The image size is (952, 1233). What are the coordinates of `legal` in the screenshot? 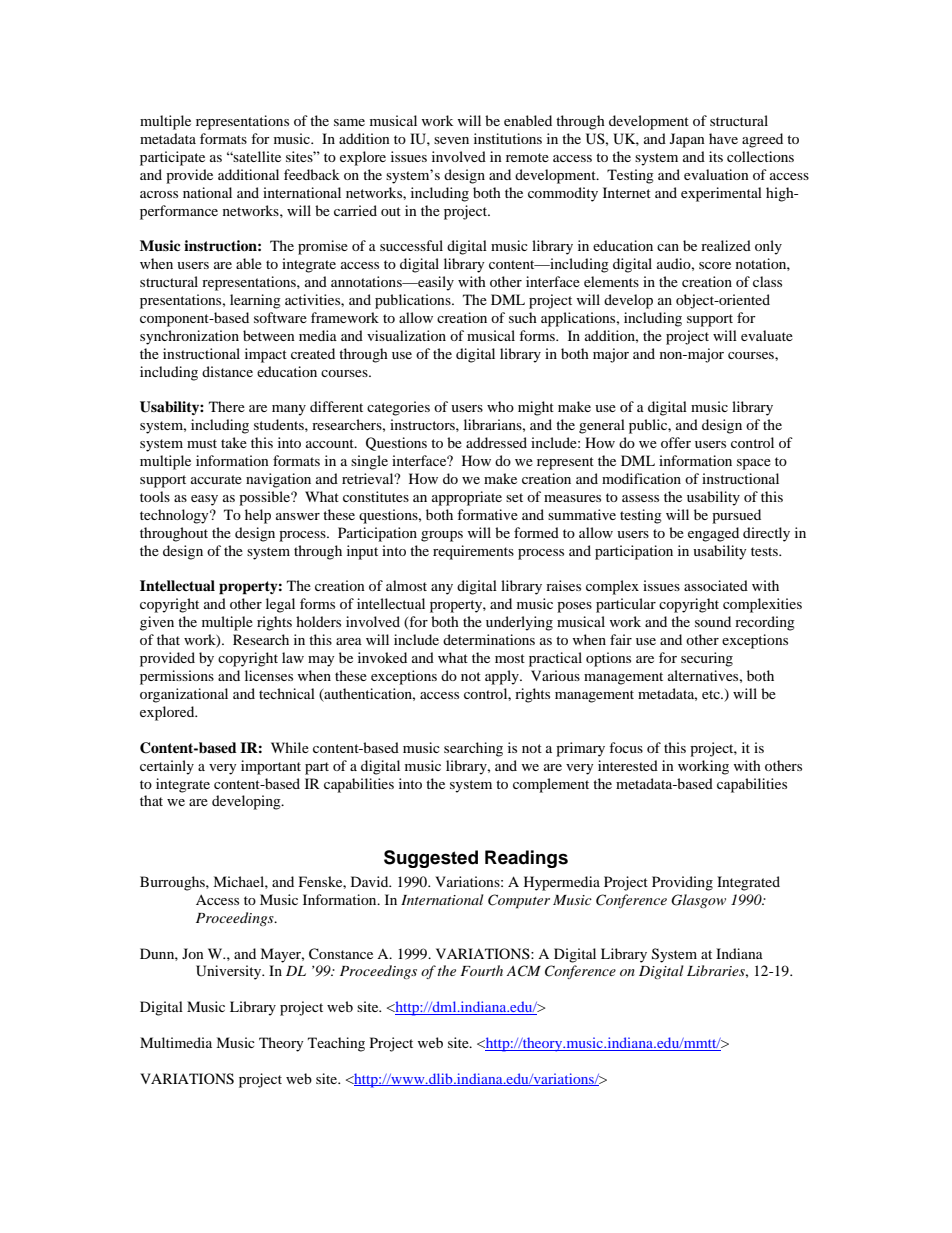 It's located at (280, 605).
